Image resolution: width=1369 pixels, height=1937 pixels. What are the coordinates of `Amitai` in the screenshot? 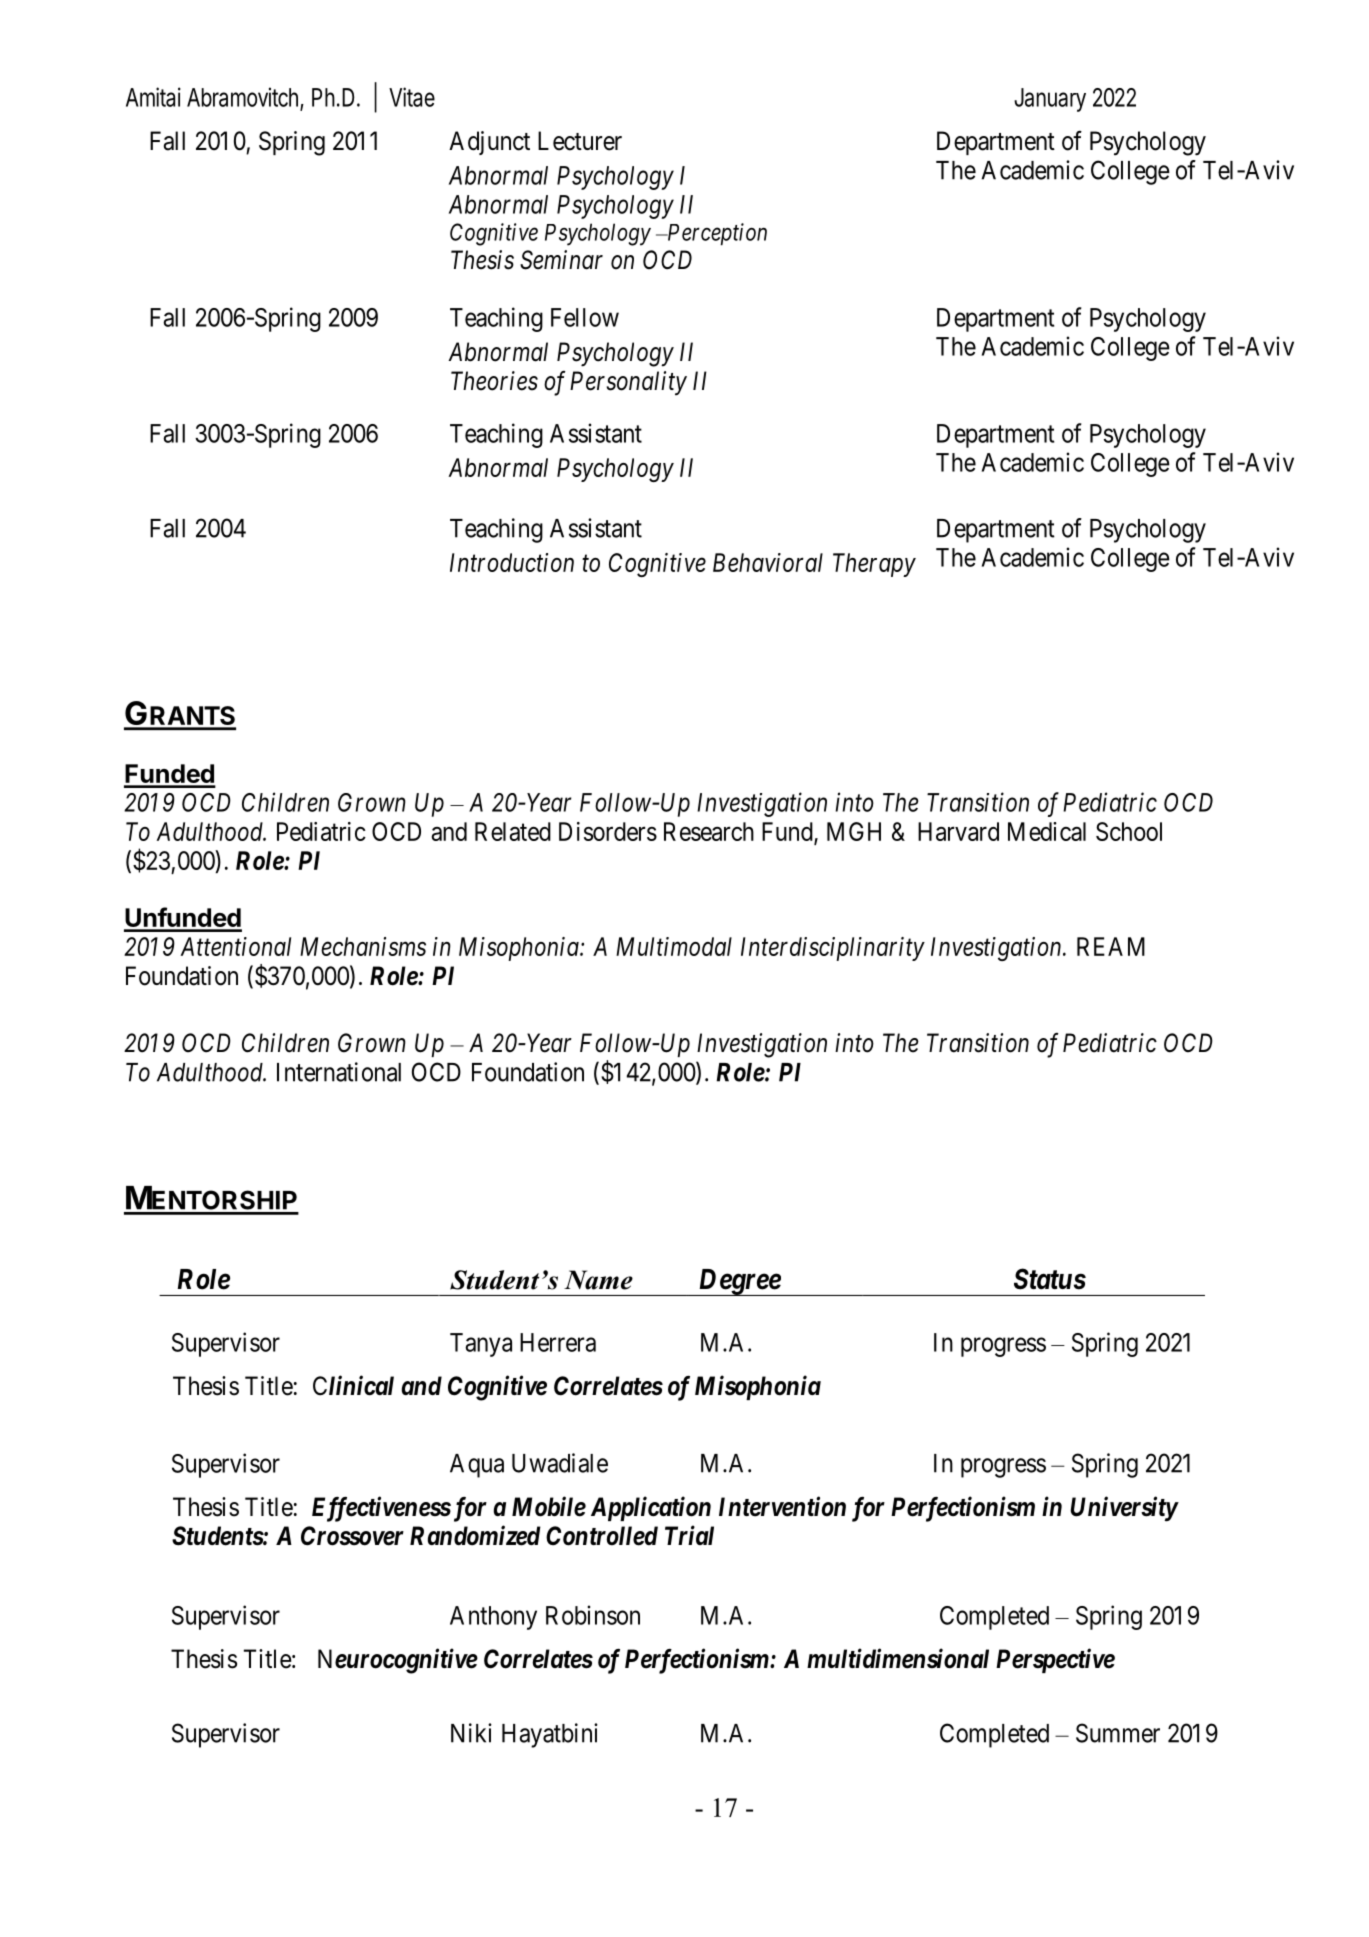 It's located at (153, 97).
